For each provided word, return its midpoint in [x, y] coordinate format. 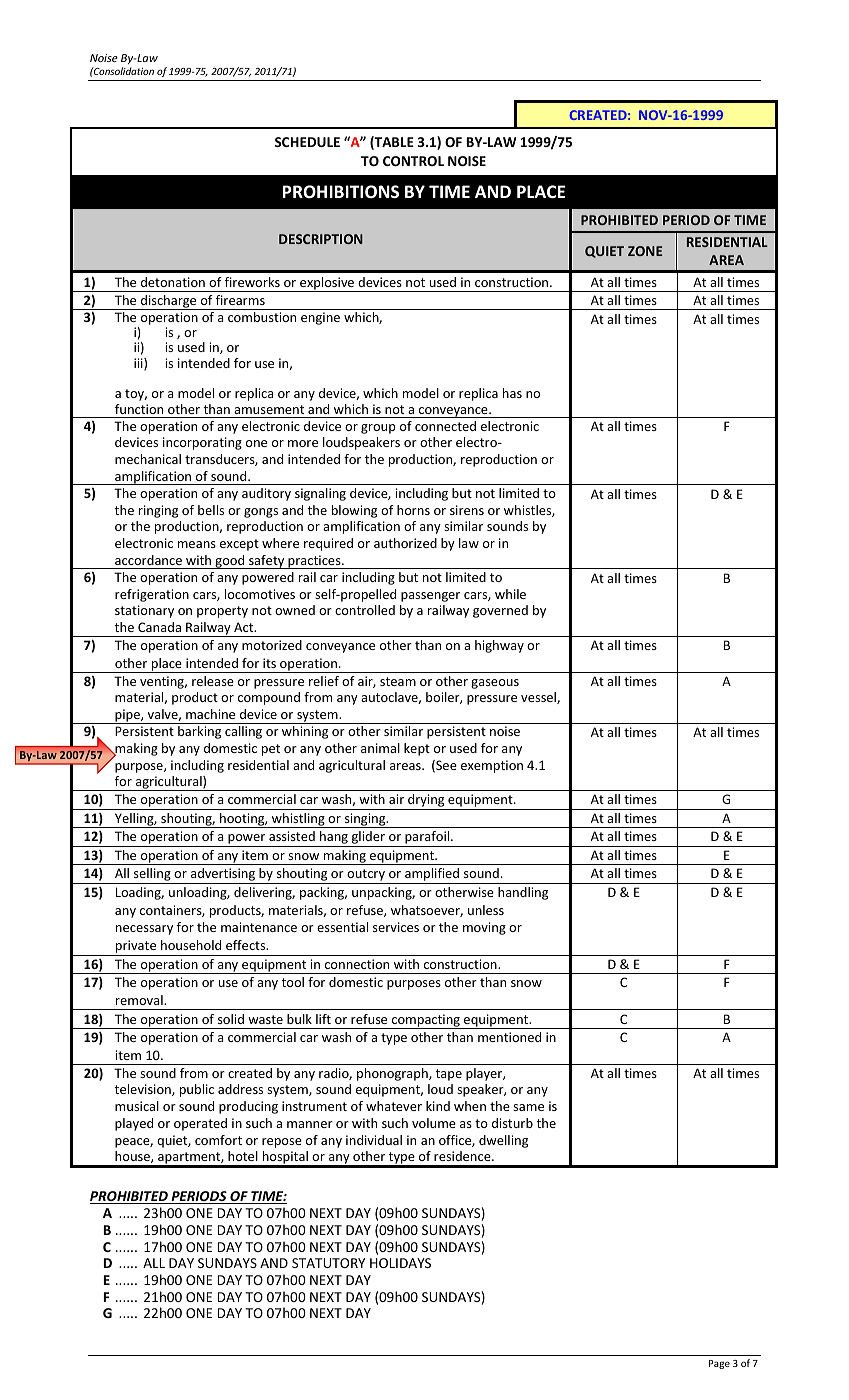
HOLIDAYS [400, 1263]
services [396, 927]
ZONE [645, 251]
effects [247, 945]
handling [523, 893]
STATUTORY [328, 1263]
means [197, 544]
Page [719, 1364]
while [510, 594]
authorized [405, 543]
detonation [173, 282]
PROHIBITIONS [341, 192]
